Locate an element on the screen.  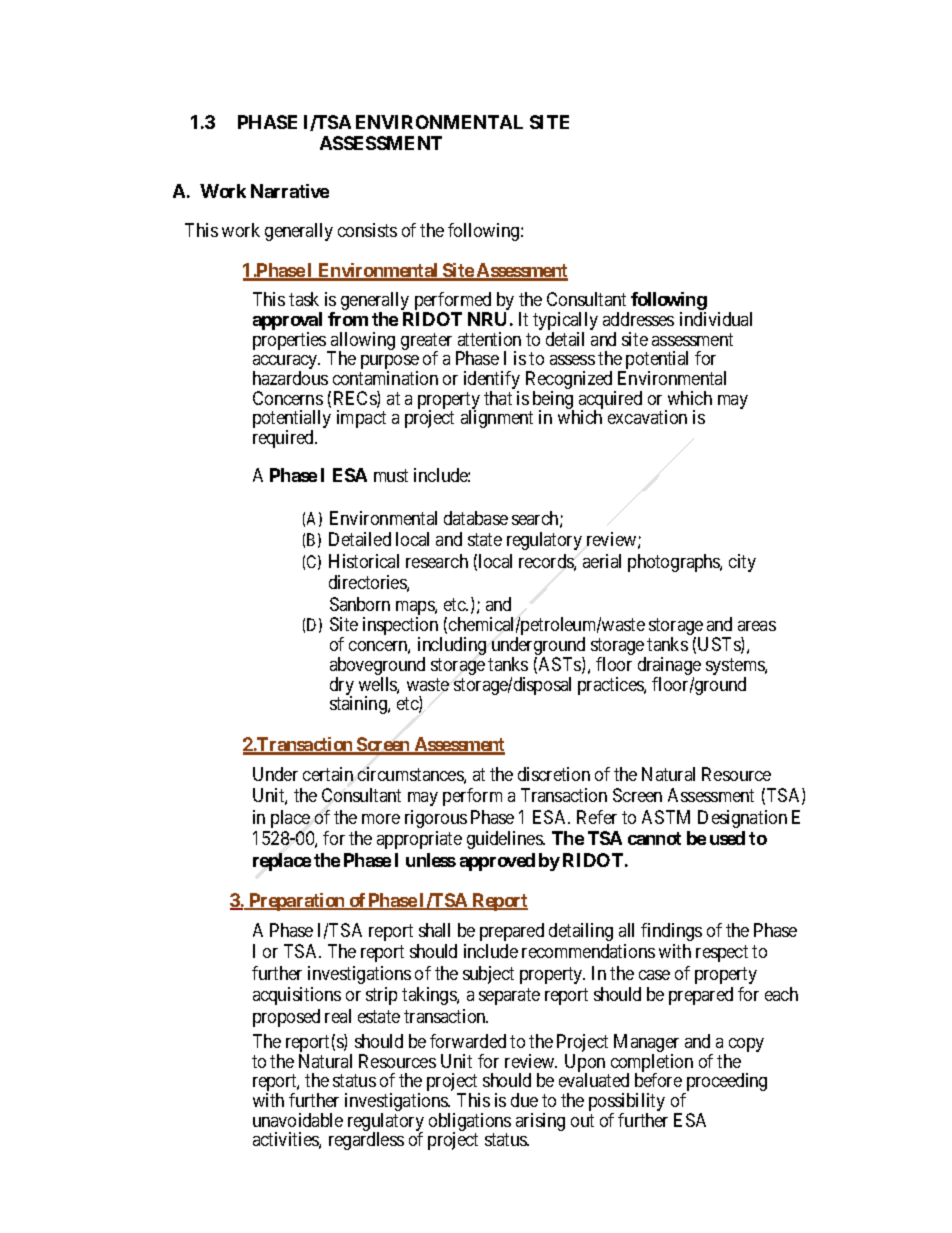
typically is located at coordinates (565, 322).
